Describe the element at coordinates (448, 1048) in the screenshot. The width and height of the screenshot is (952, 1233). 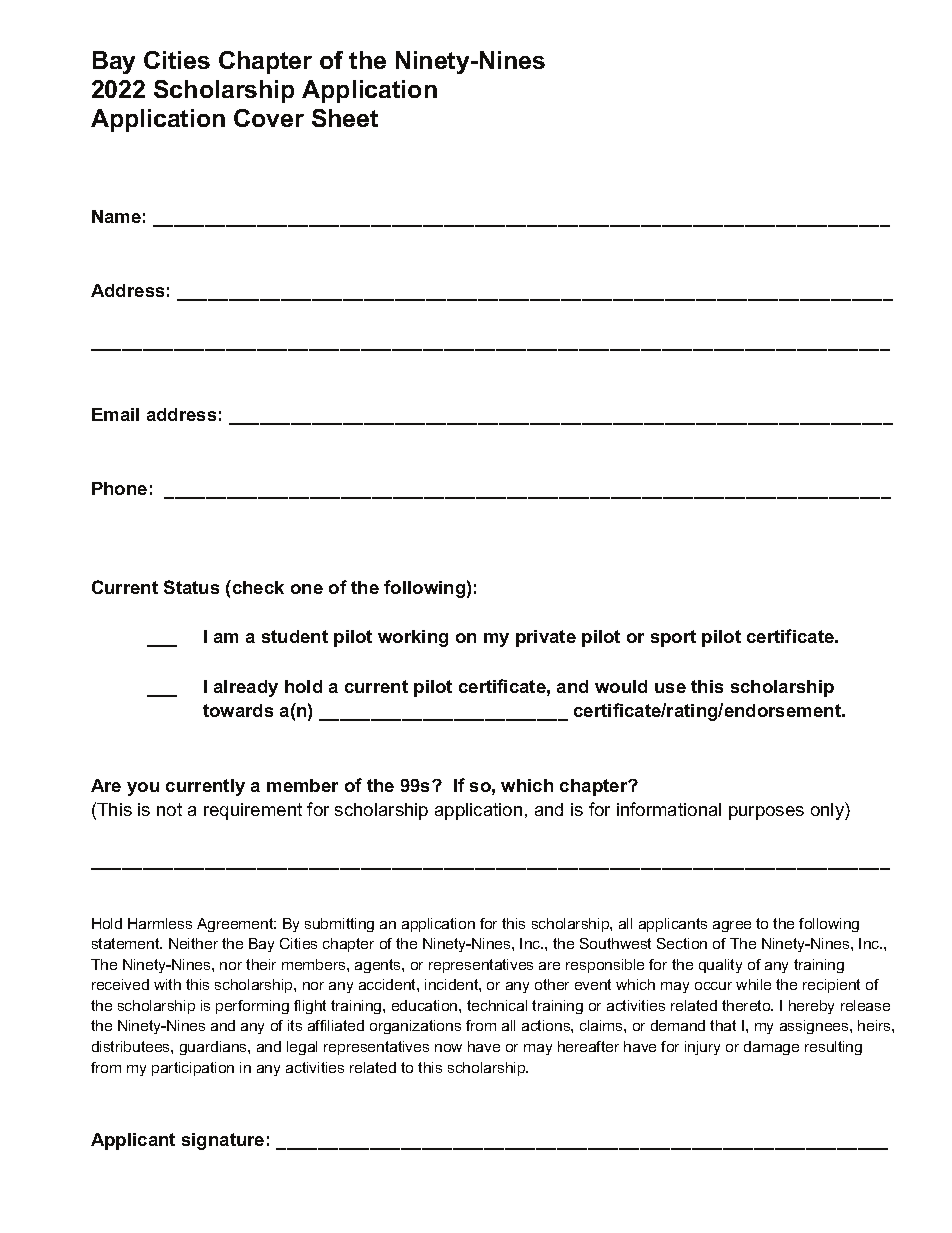
I see `now` at that location.
